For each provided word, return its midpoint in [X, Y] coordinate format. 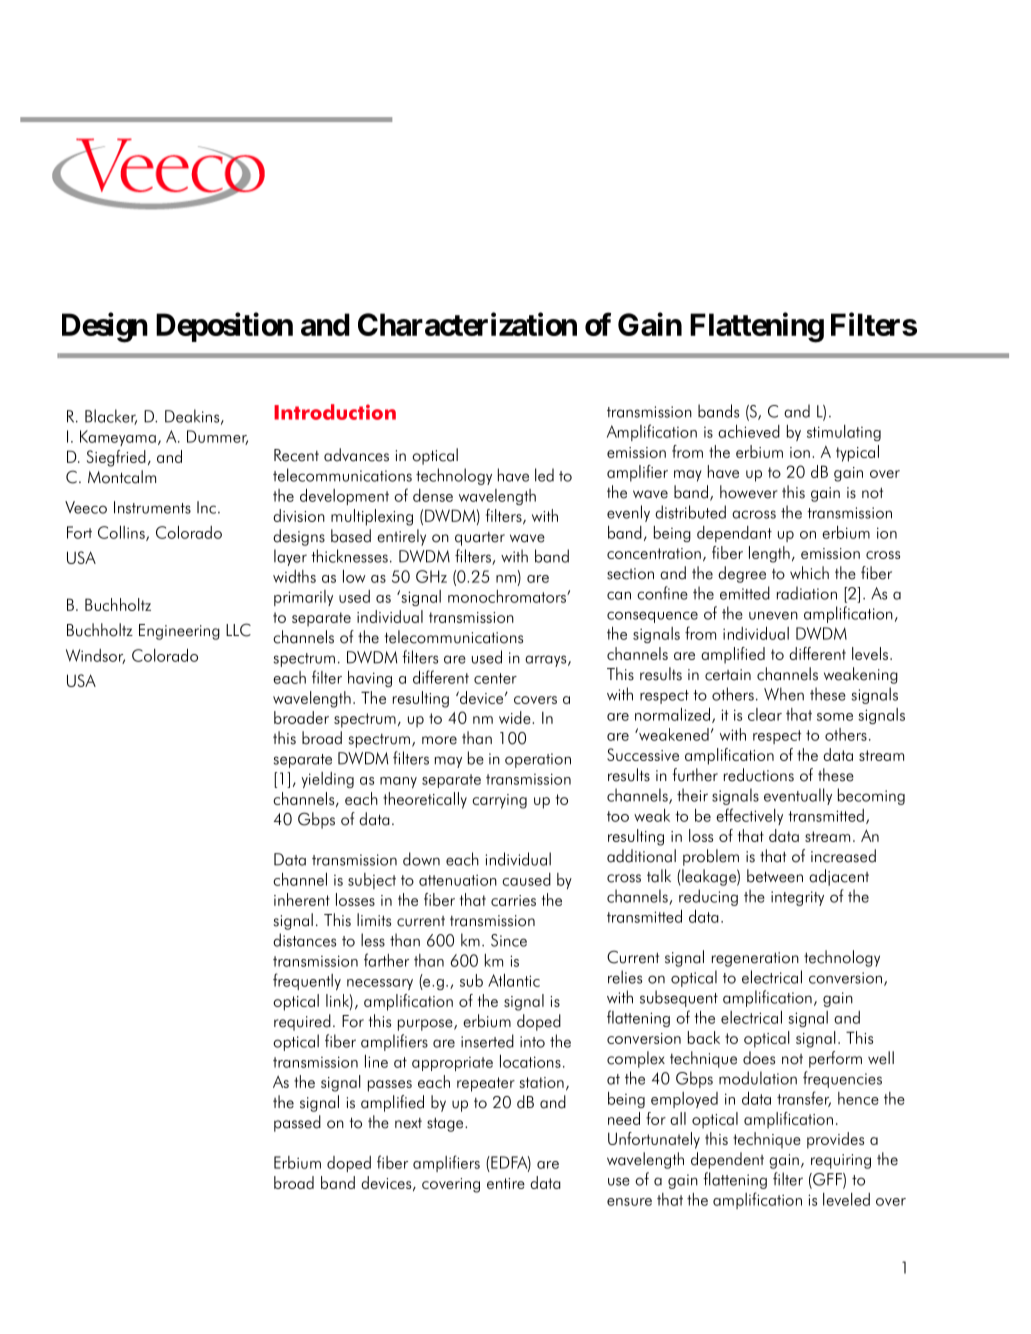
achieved [749, 431]
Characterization [467, 324]
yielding [327, 780]
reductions [759, 775]
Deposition [224, 327]
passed [297, 1123]
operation [538, 760]
